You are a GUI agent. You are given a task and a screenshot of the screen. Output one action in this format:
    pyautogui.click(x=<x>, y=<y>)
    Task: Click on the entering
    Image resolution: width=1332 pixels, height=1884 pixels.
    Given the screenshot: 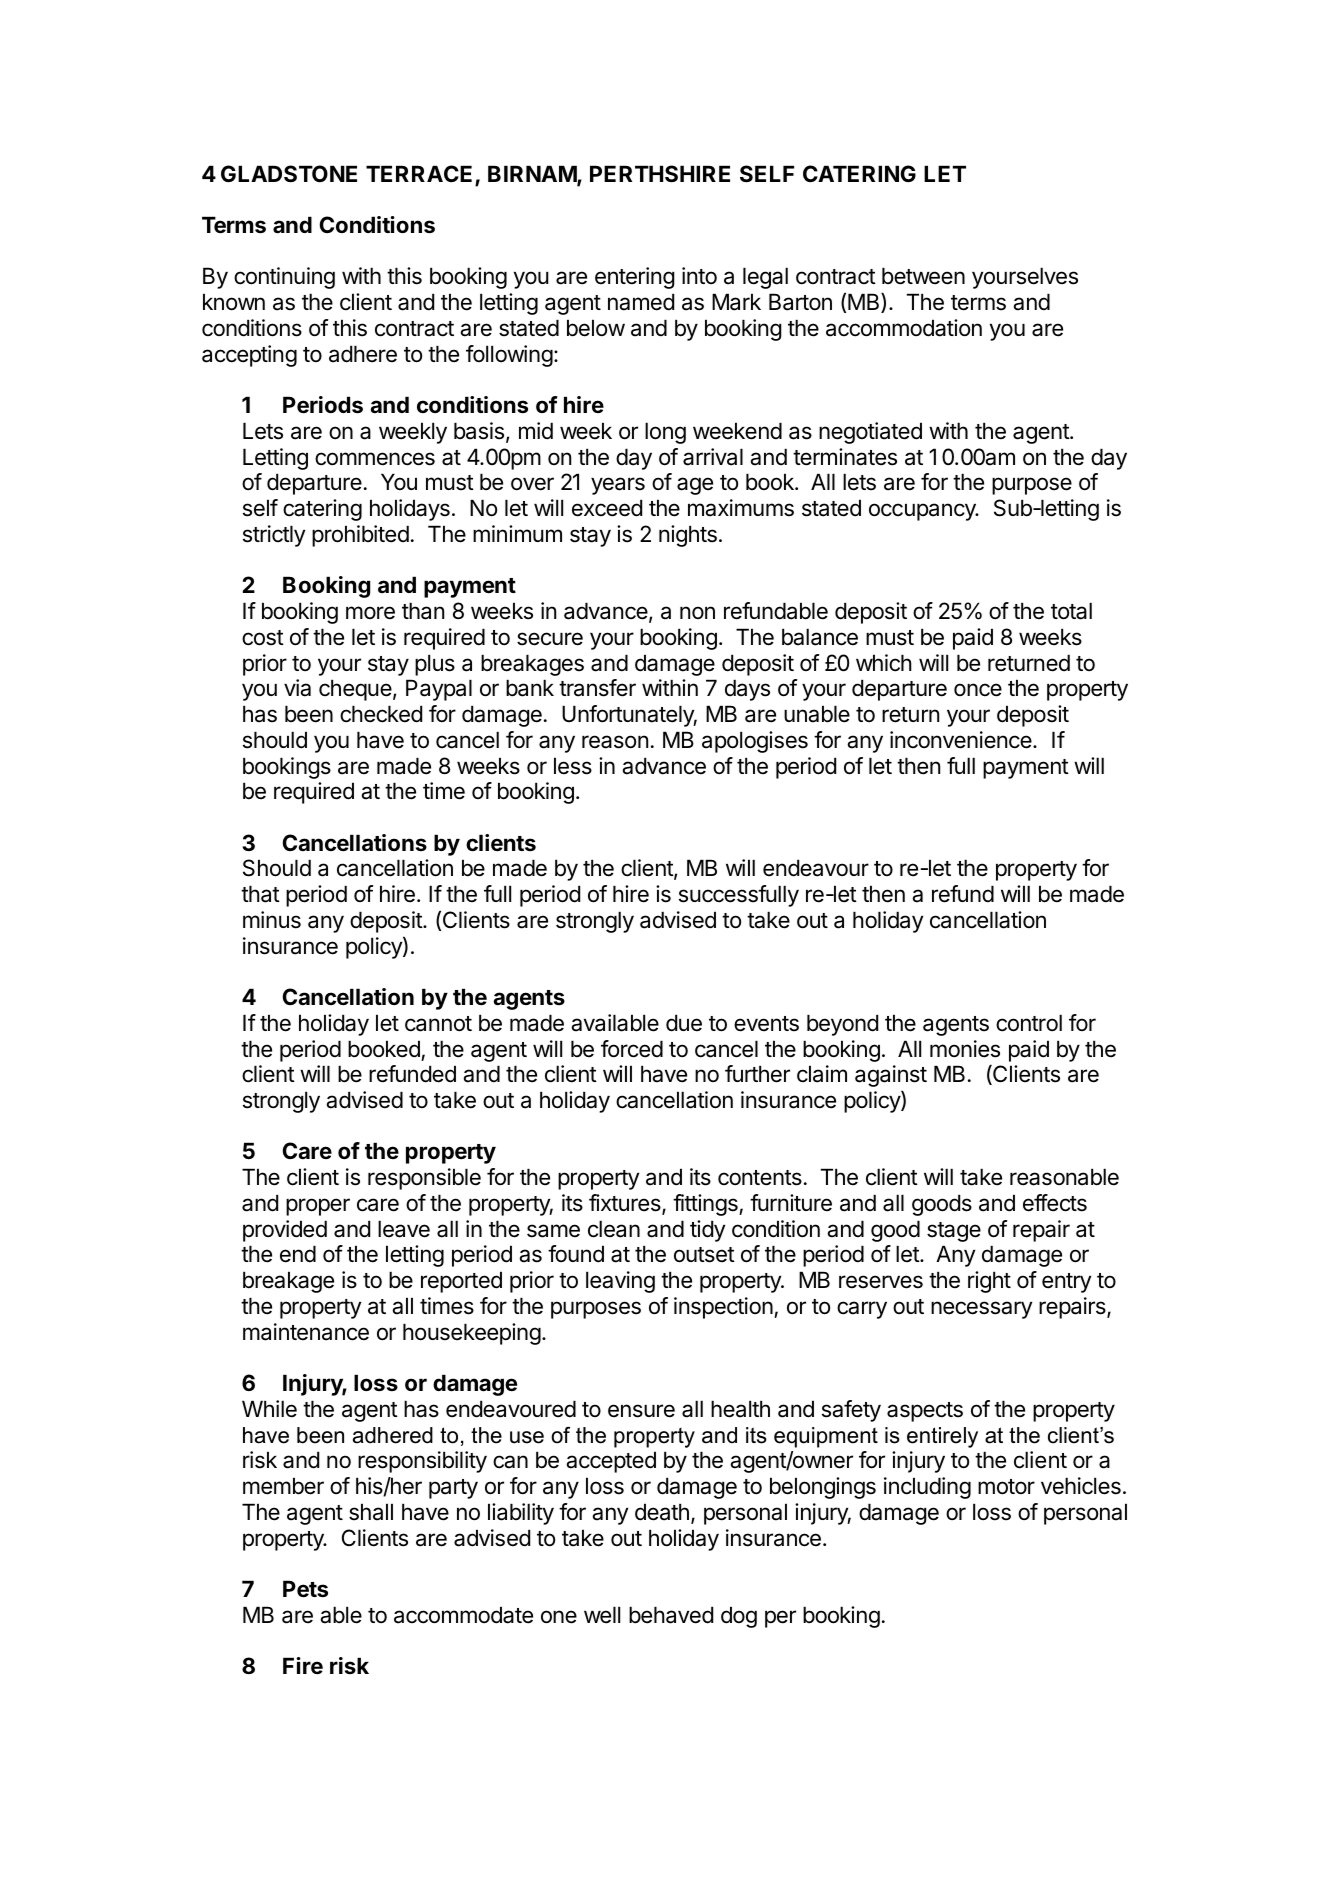 What is the action you would take?
    pyautogui.click(x=635, y=278)
